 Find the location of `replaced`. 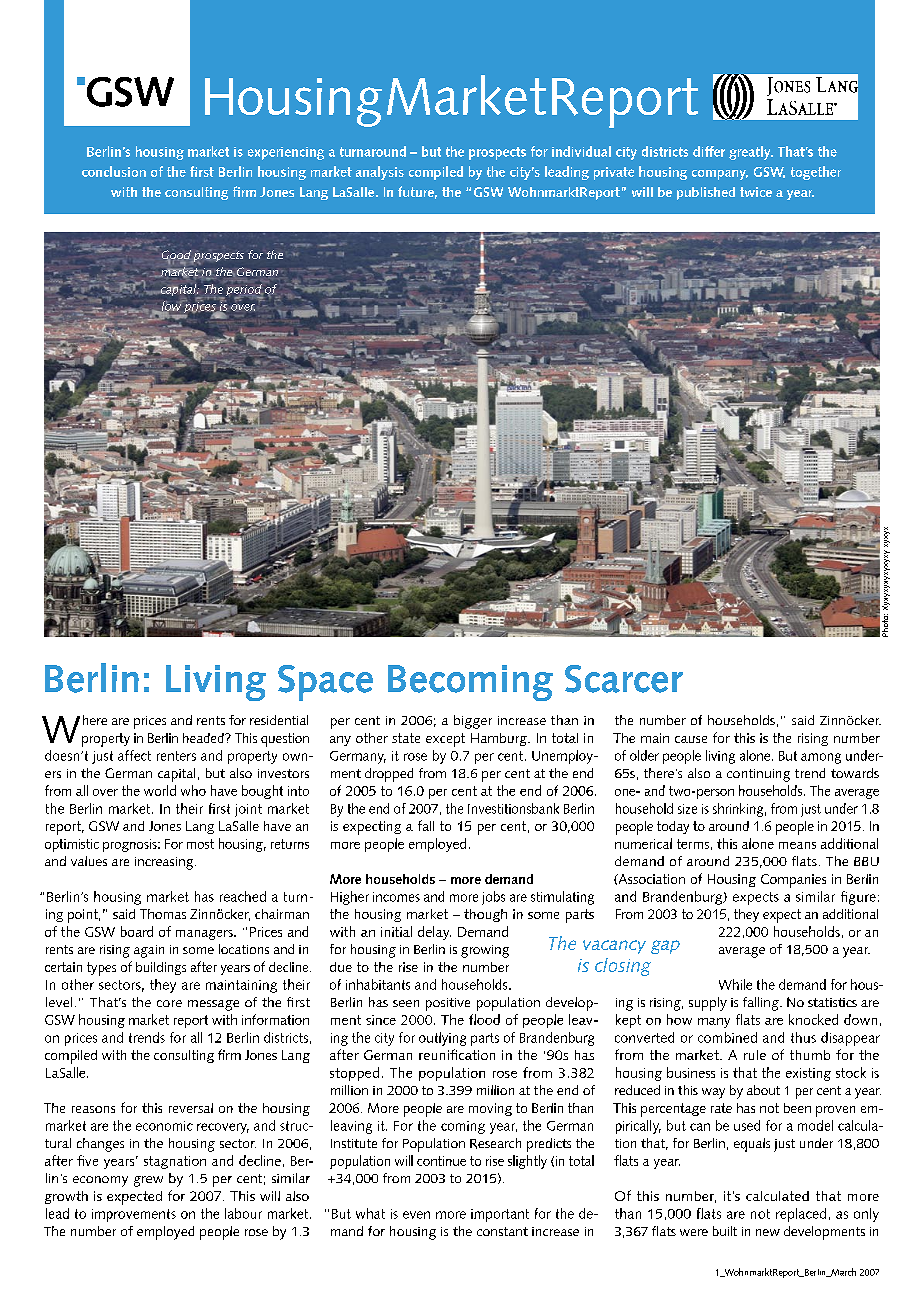

replaced is located at coordinates (801, 1215).
